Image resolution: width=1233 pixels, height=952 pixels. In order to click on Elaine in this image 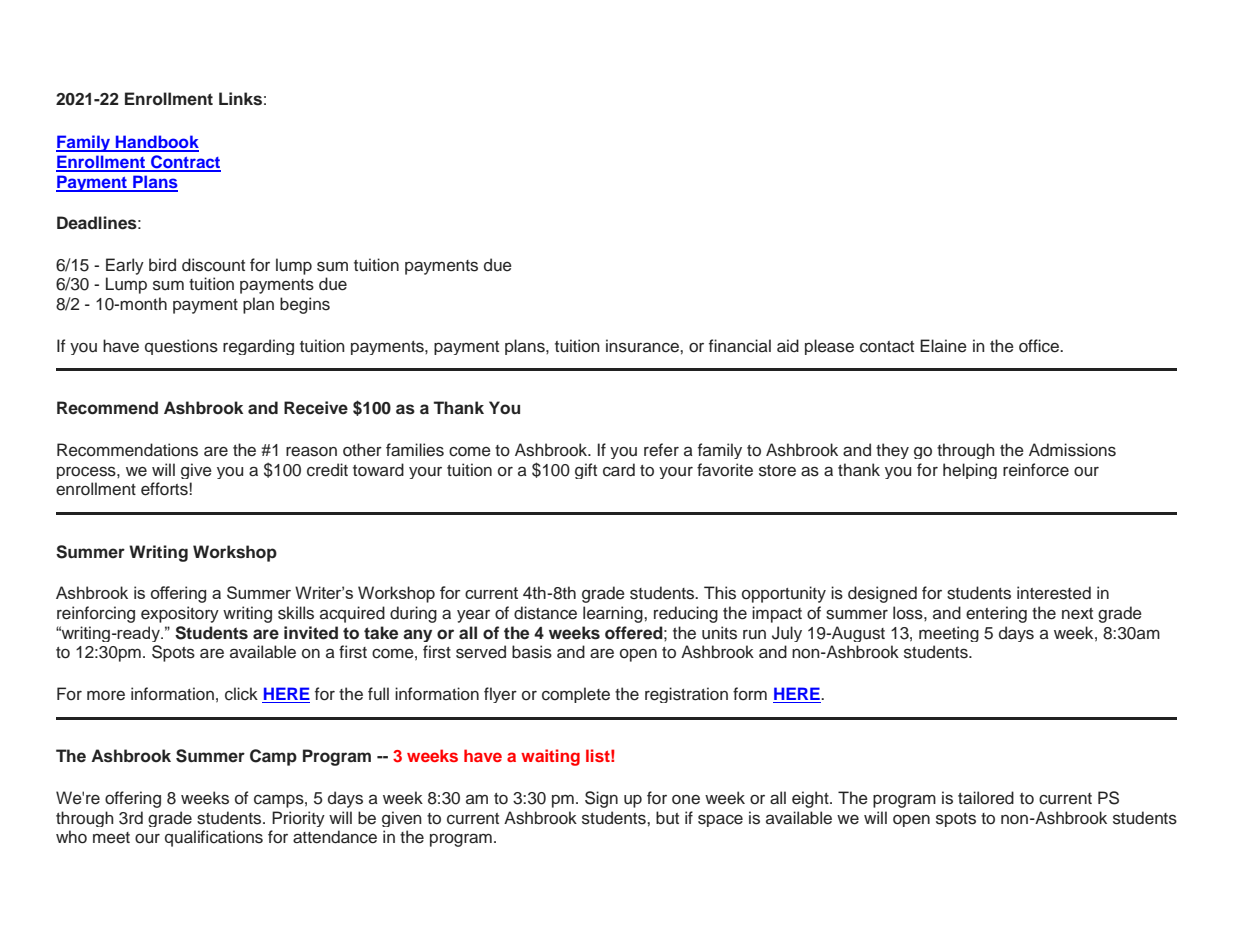, I will do `click(943, 346)`.
